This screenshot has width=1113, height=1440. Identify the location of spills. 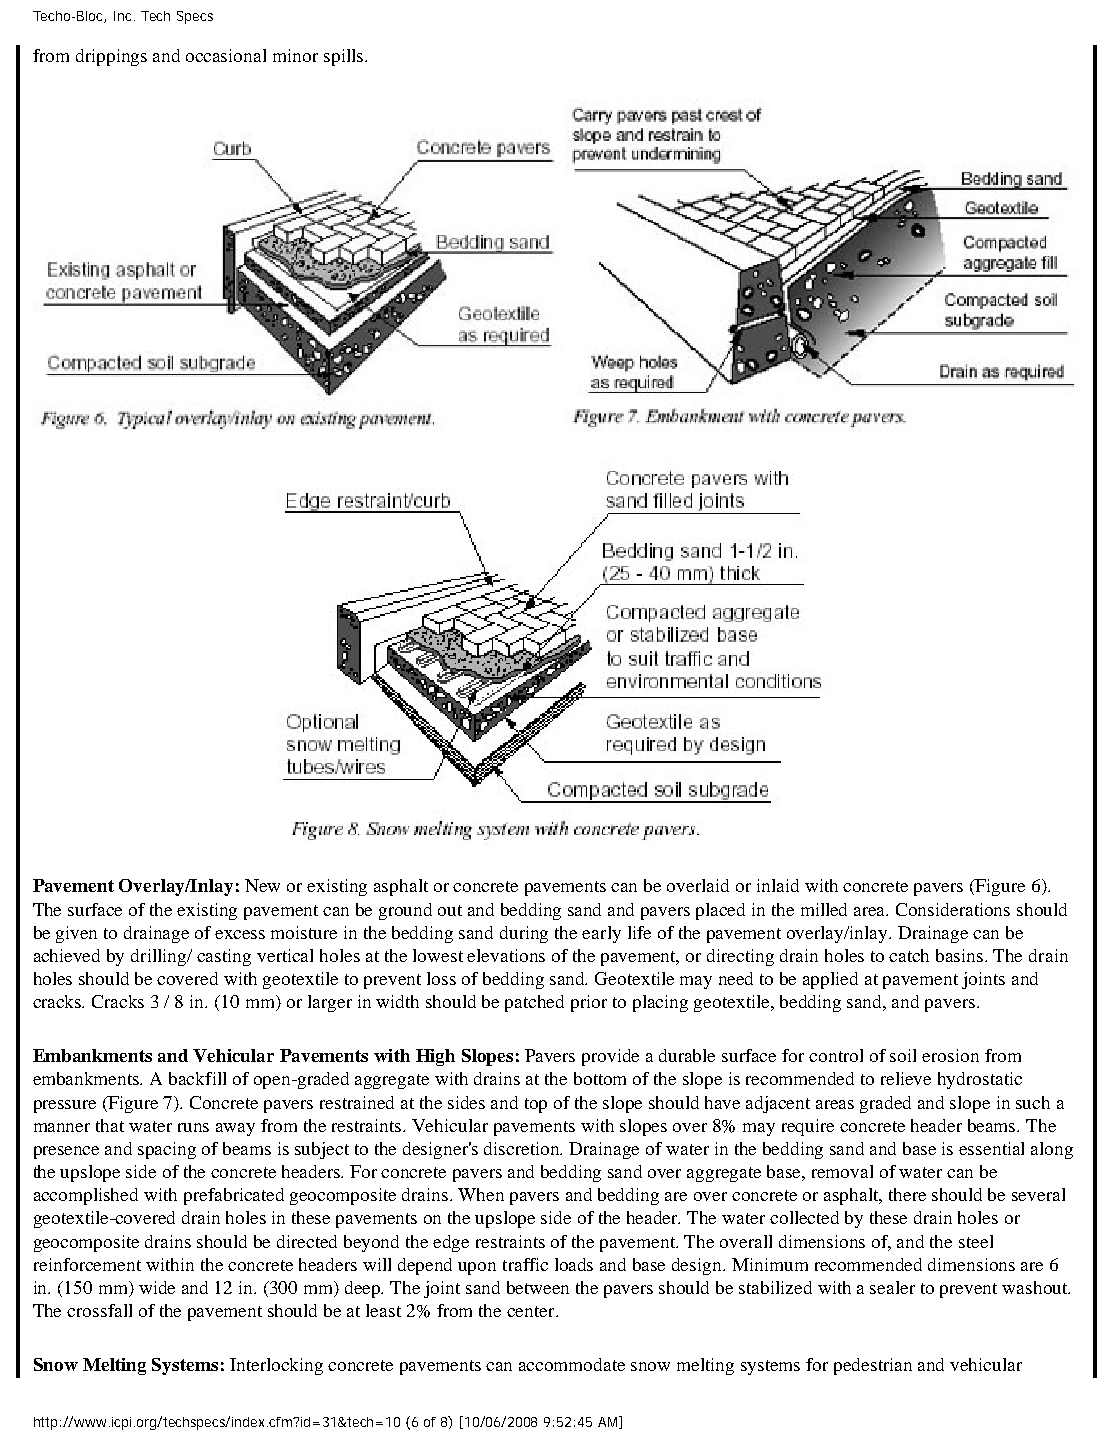
(345, 57).
